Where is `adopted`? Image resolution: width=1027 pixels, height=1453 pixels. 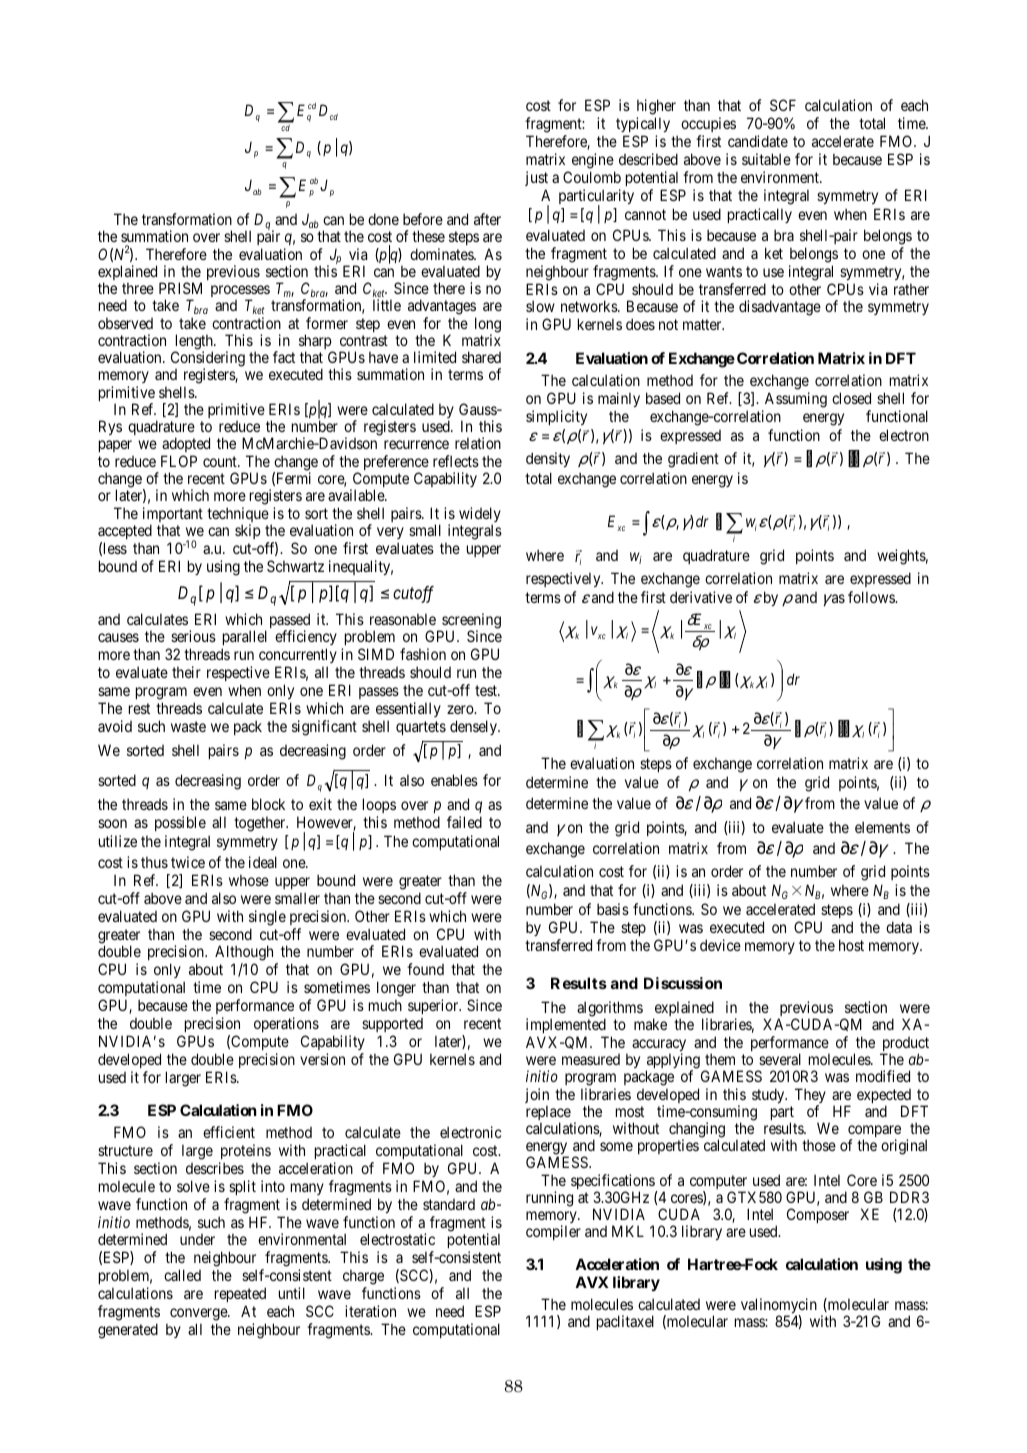
adopted is located at coordinates (185, 446).
